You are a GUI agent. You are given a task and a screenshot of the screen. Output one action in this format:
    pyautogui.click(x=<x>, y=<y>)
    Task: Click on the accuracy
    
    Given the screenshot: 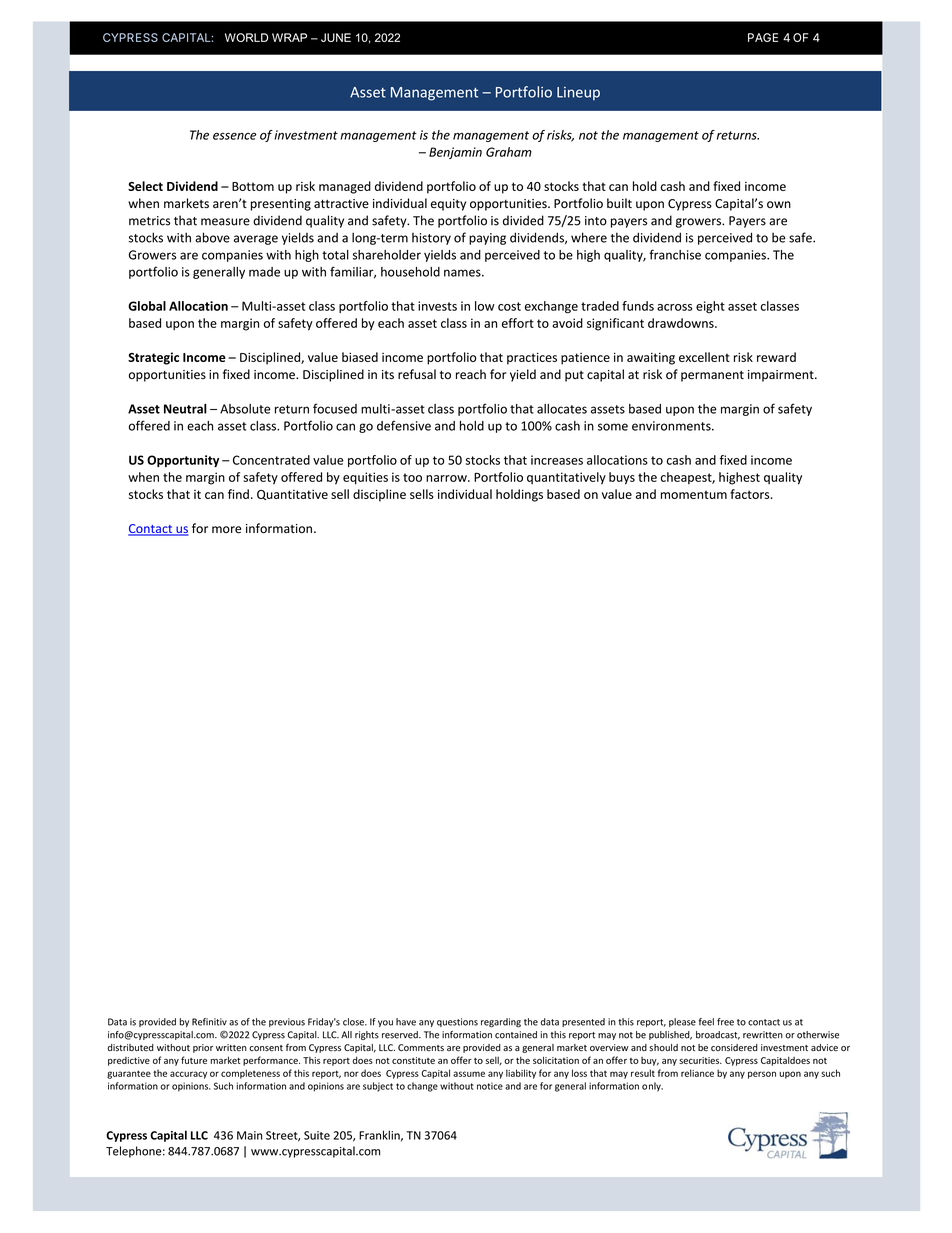 What is the action you would take?
    pyautogui.click(x=188, y=1075)
